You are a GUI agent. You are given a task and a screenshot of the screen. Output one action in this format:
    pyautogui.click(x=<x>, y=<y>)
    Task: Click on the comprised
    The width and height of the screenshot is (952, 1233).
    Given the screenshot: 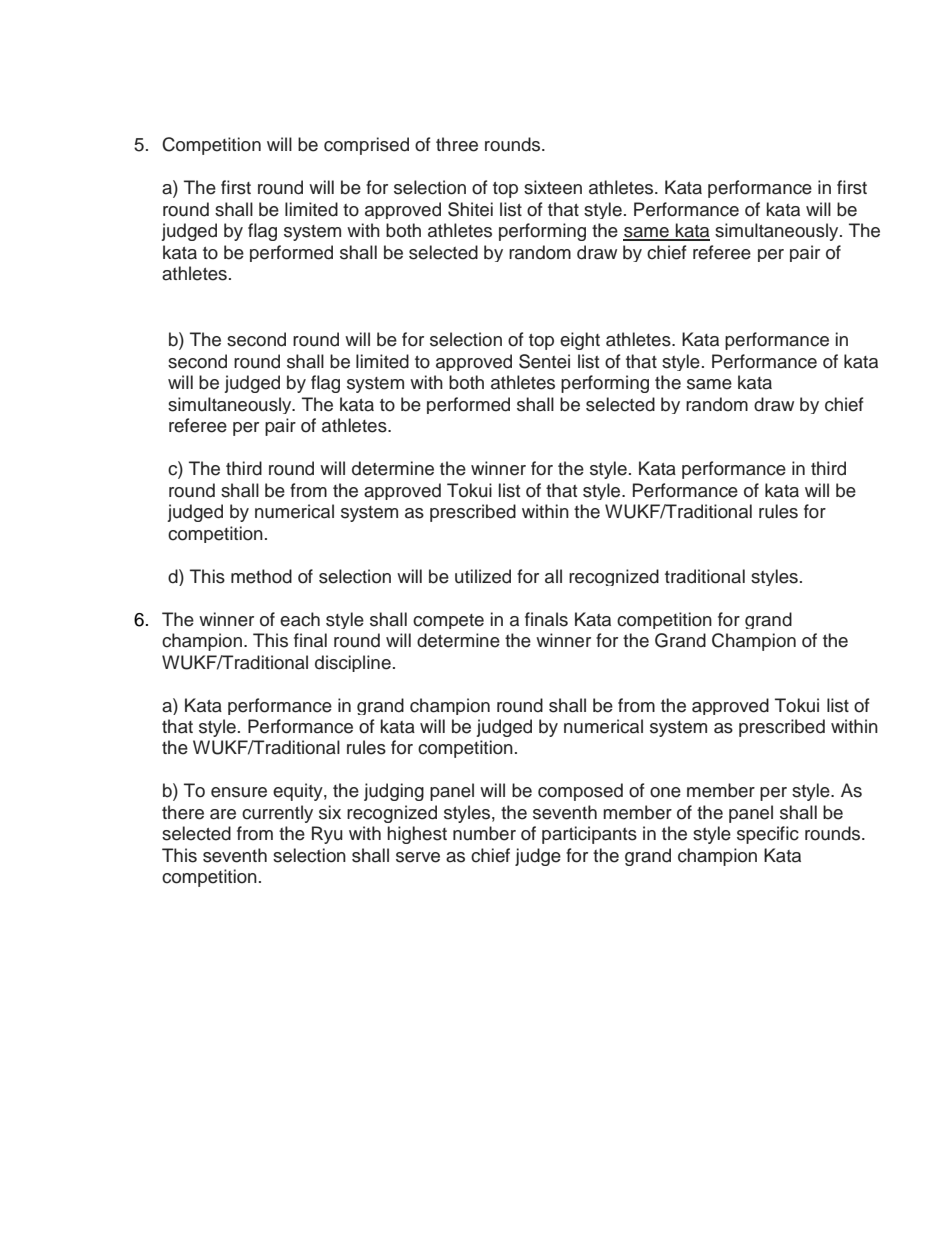 What is the action you would take?
    pyautogui.click(x=366, y=146)
